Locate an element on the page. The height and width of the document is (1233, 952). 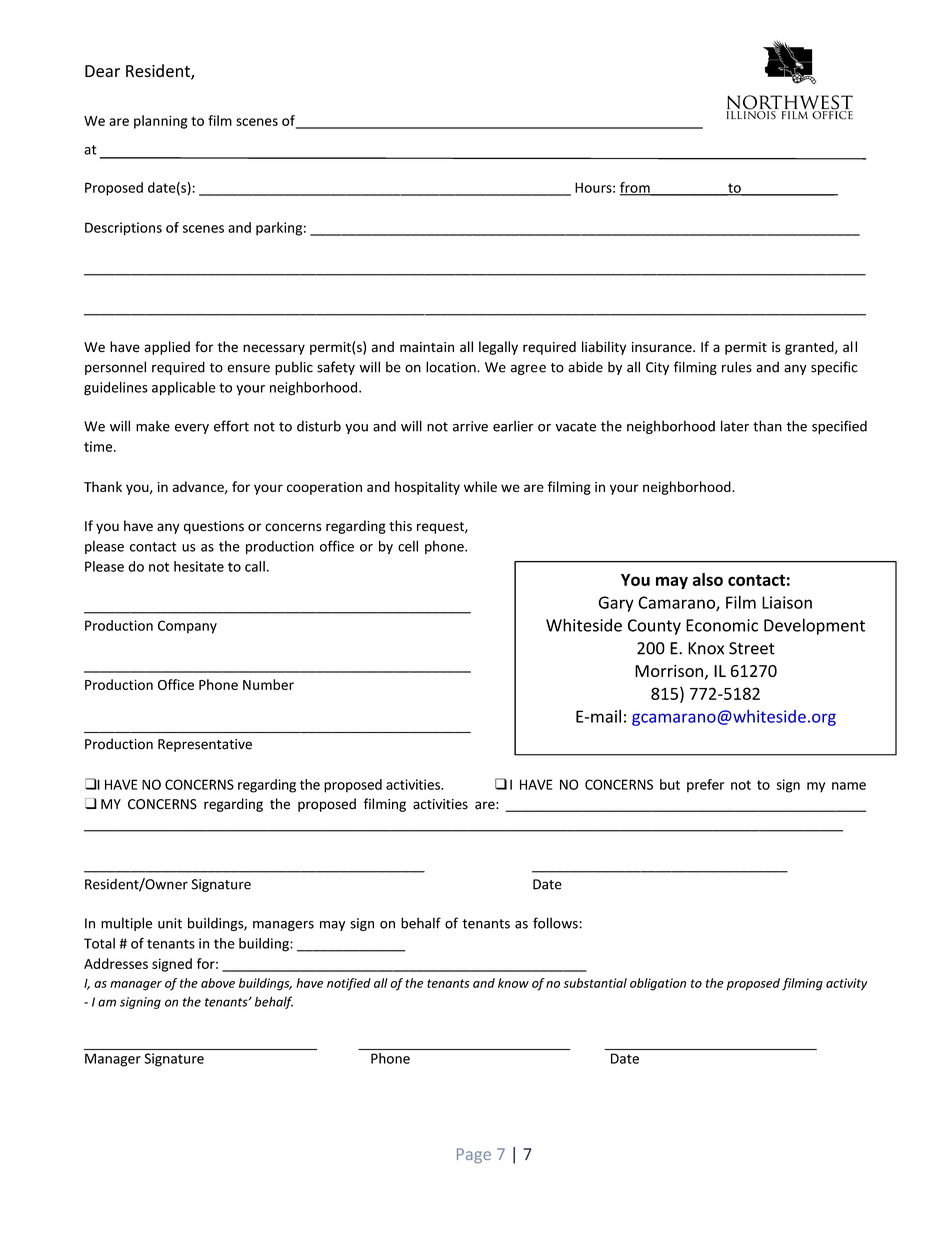
activity is located at coordinates (846, 984).
